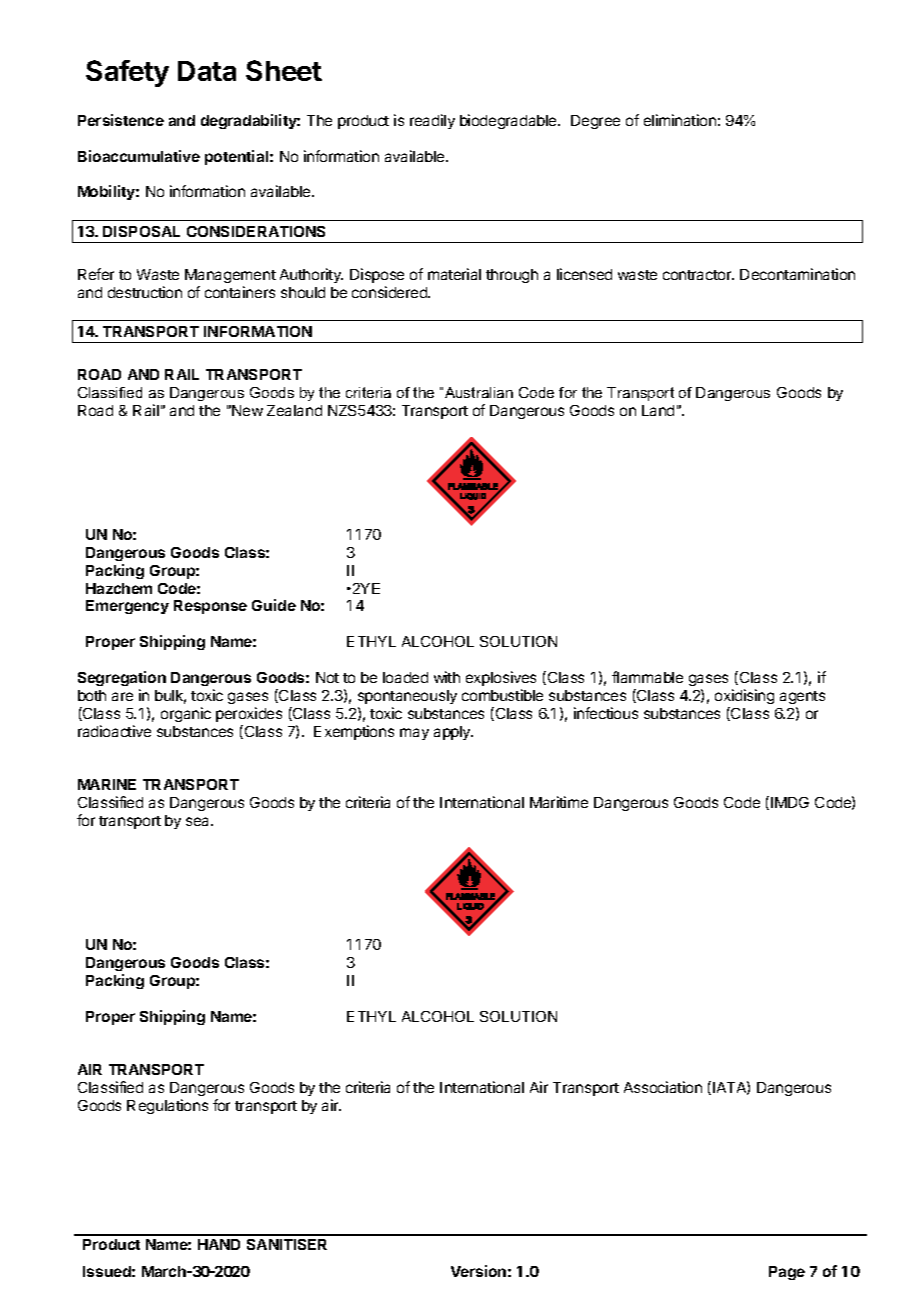 The image size is (924, 1308). Describe the element at coordinates (207, 71) in the screenshot. I see `Data` at that location.
